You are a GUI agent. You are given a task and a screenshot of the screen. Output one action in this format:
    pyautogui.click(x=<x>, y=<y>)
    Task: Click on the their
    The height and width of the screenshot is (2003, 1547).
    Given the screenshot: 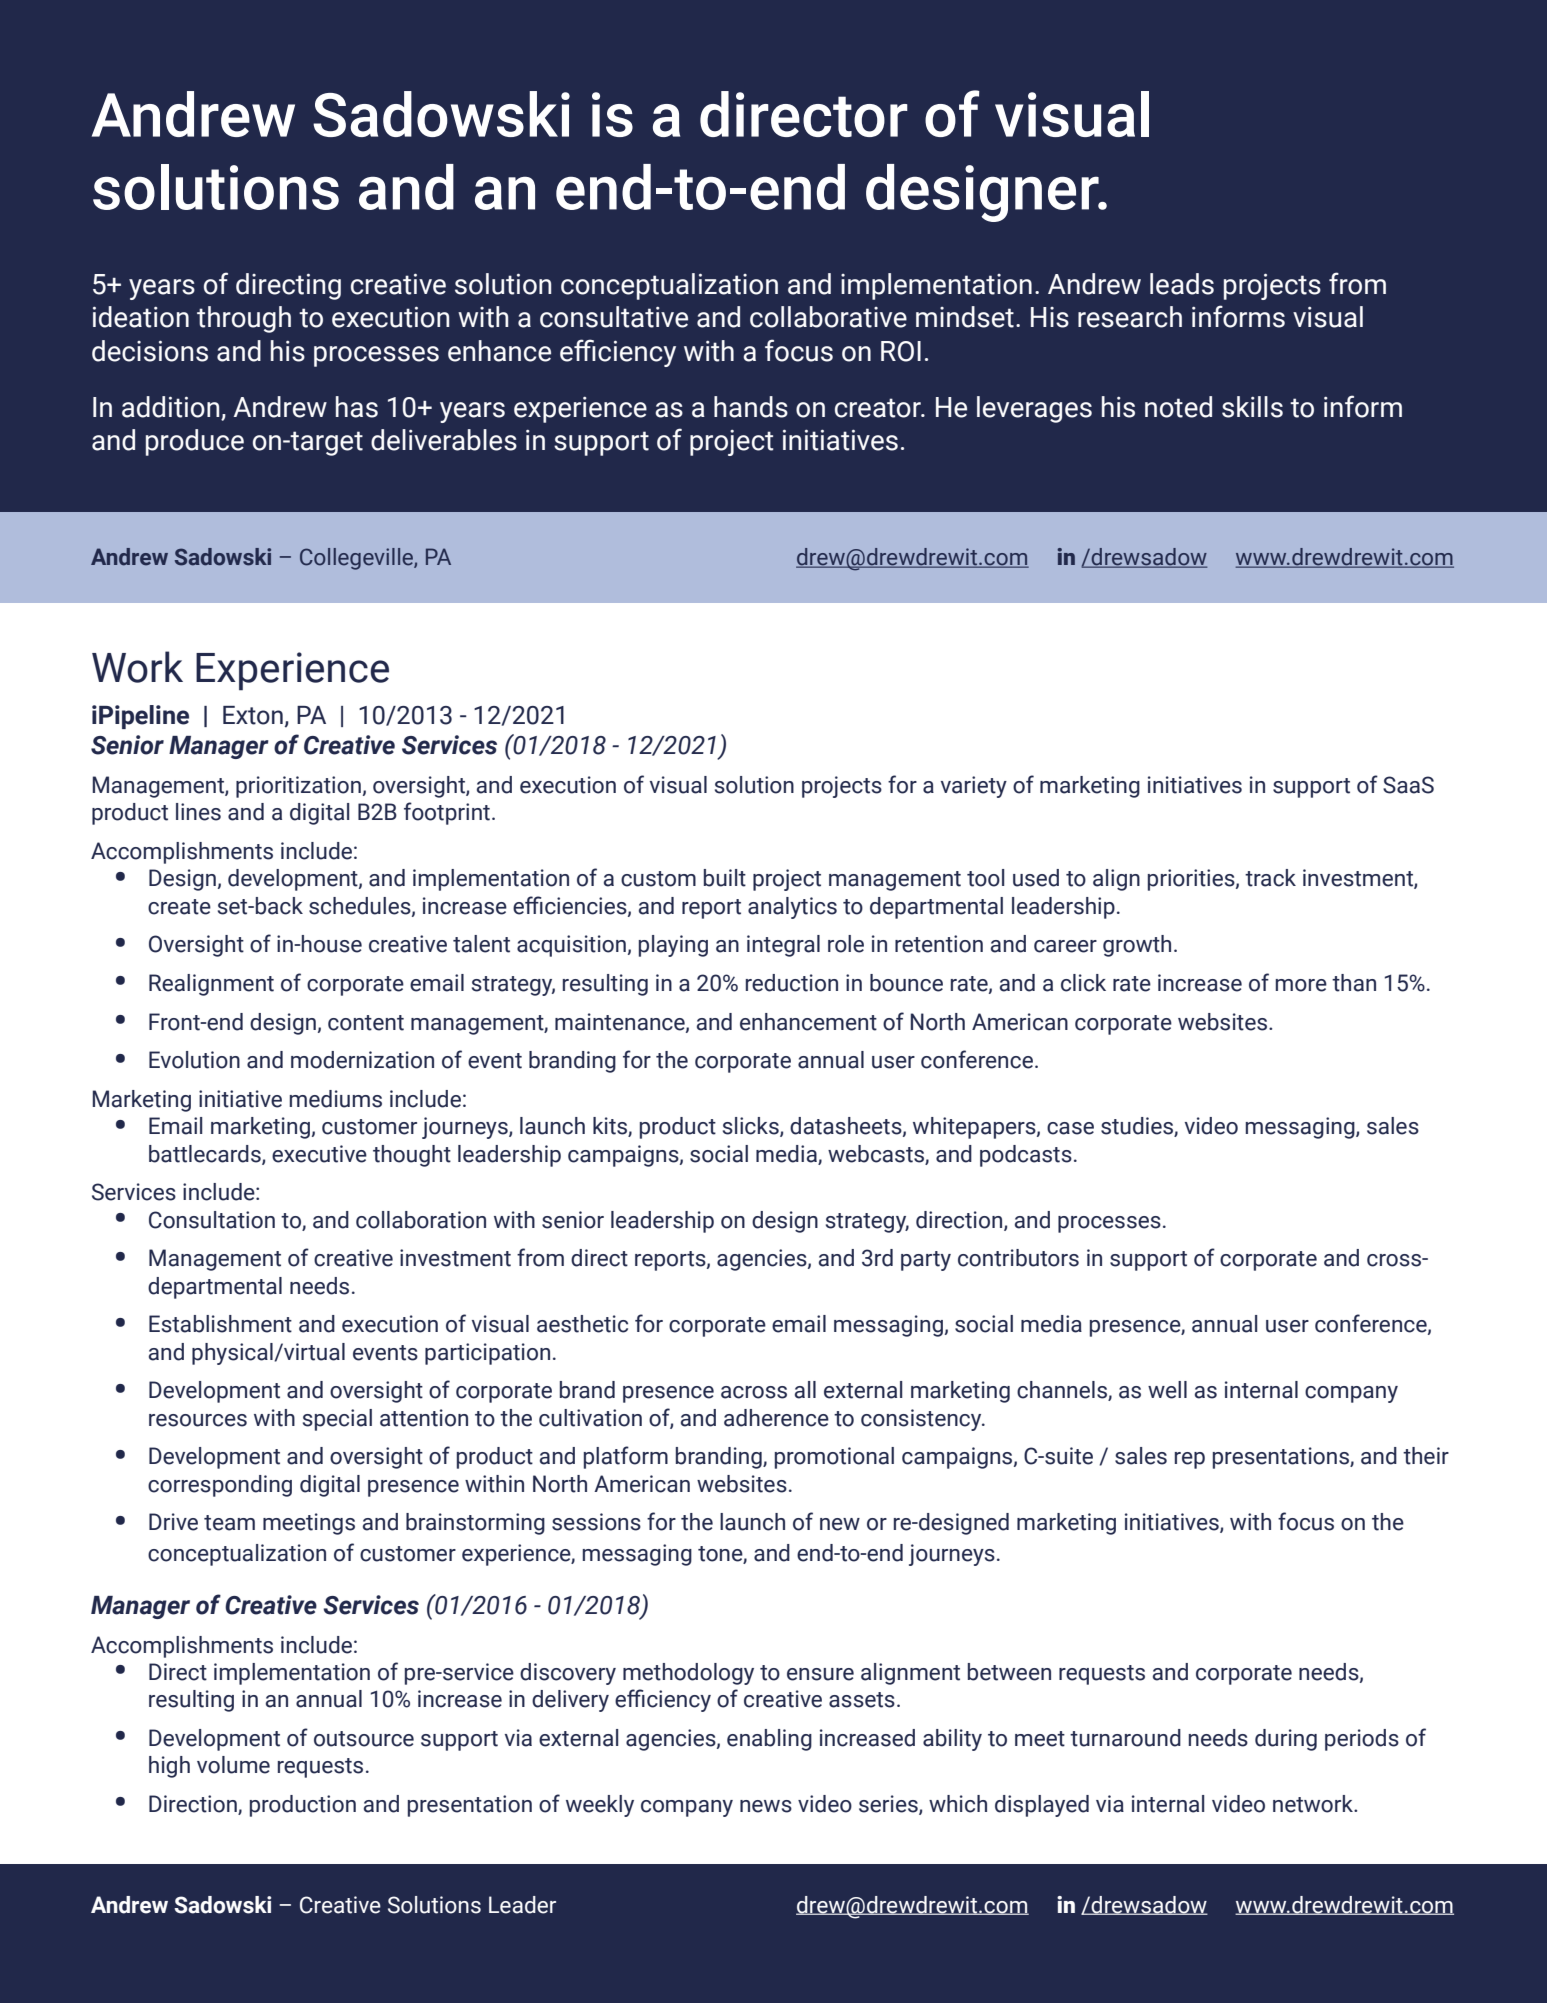 What is the action you would take?
    pyautogui.click(x=1426, y=1456)
